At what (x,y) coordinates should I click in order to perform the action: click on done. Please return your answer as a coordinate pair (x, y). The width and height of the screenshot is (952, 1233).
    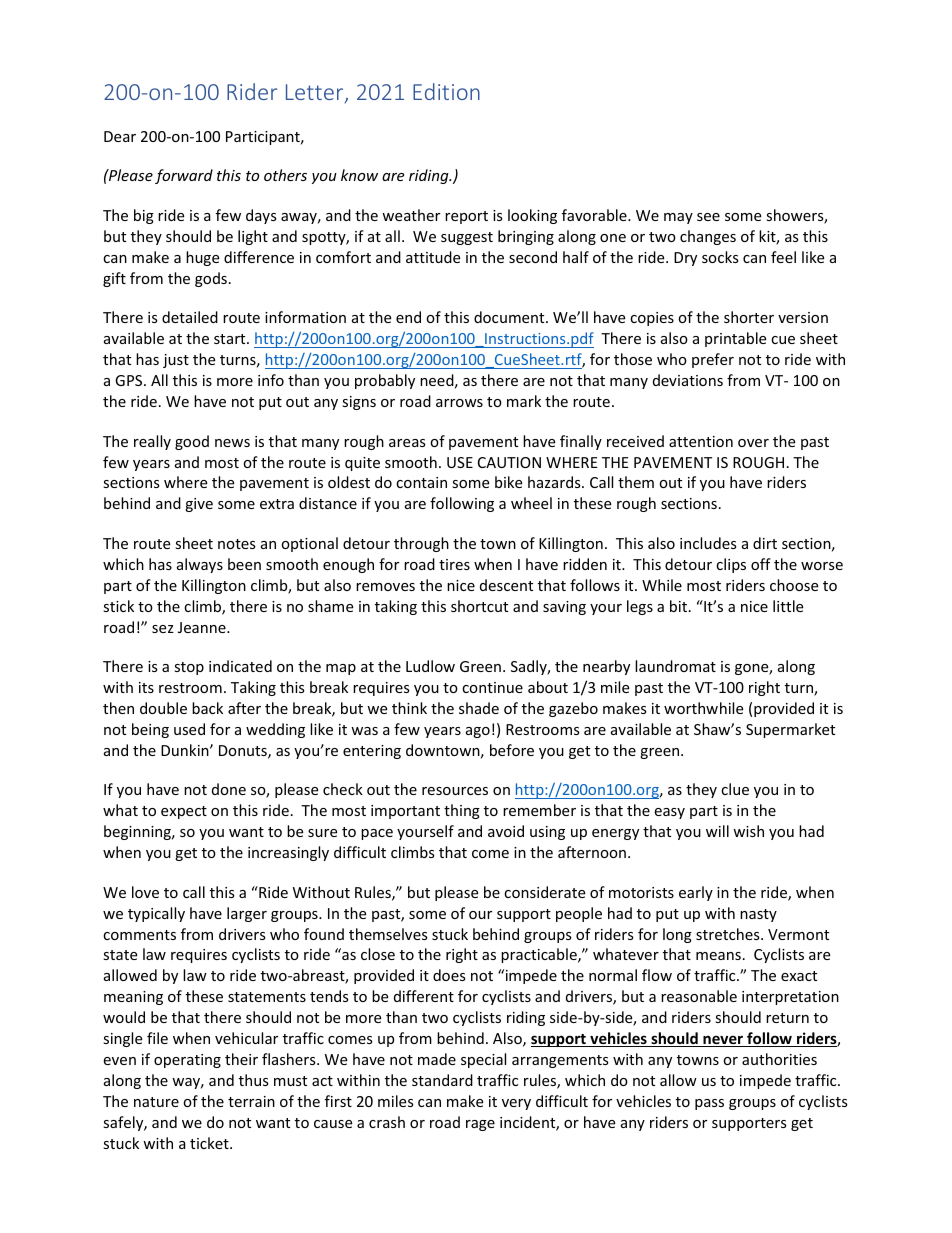
    Looking at the image, I should click on (229, 789).
